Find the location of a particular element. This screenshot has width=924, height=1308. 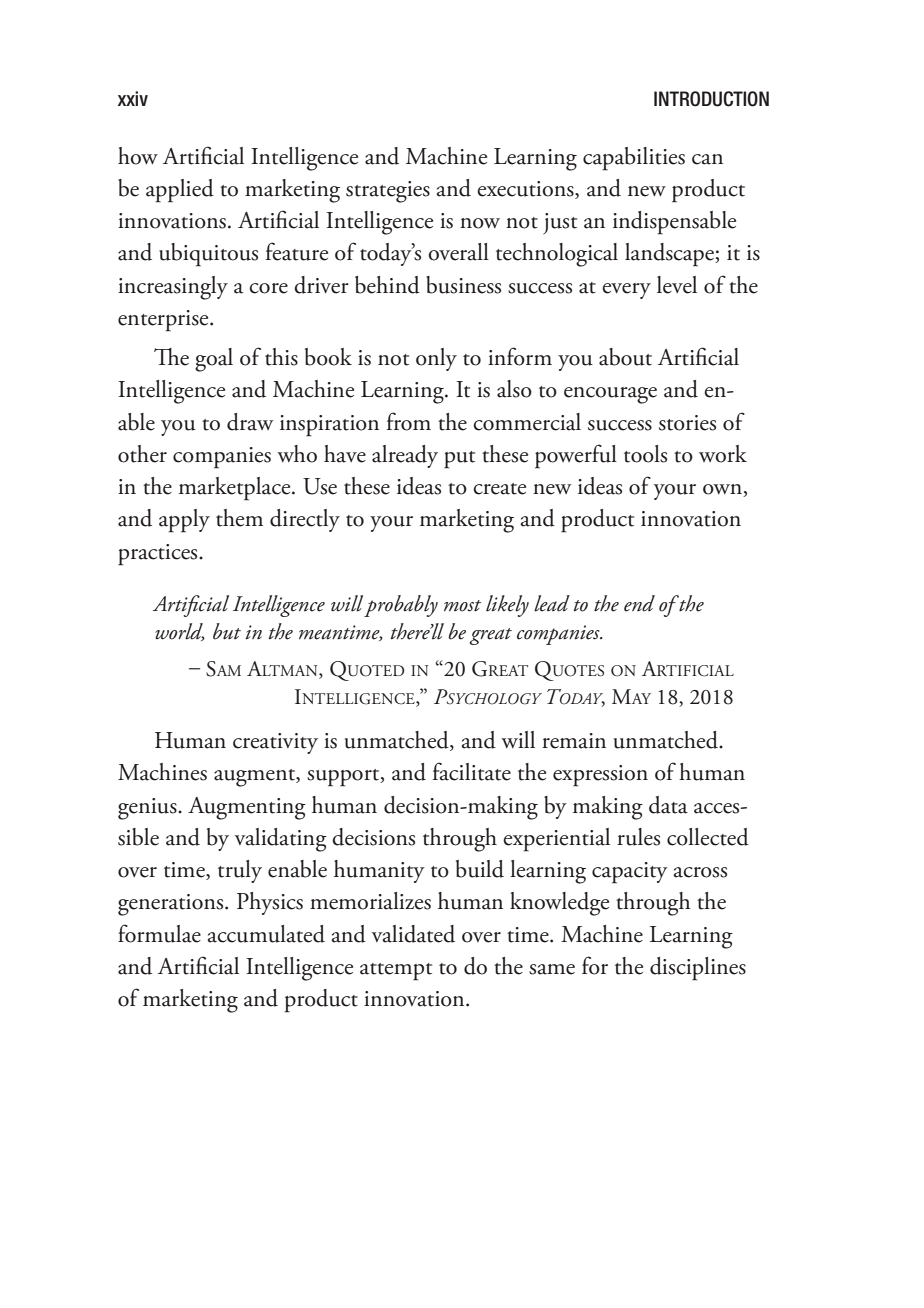

formulae is located at coordinates (159, 933).
